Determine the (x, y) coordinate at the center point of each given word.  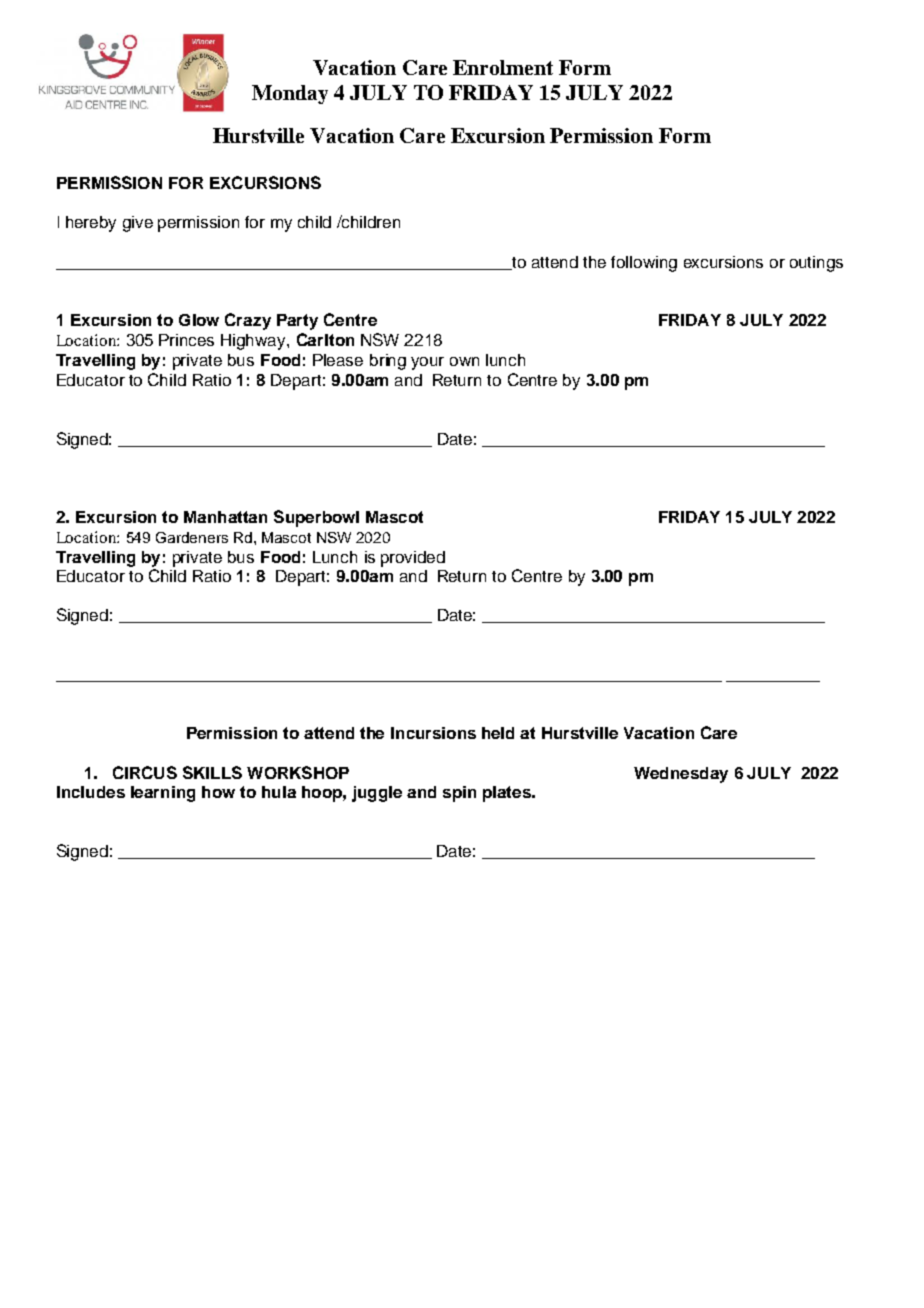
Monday (290, 94)
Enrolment (503, 67)
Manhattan (225, 517)
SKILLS (212, 772)
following (644, 264)
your (427, 363)
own (464, 361)
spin (459, 794)
